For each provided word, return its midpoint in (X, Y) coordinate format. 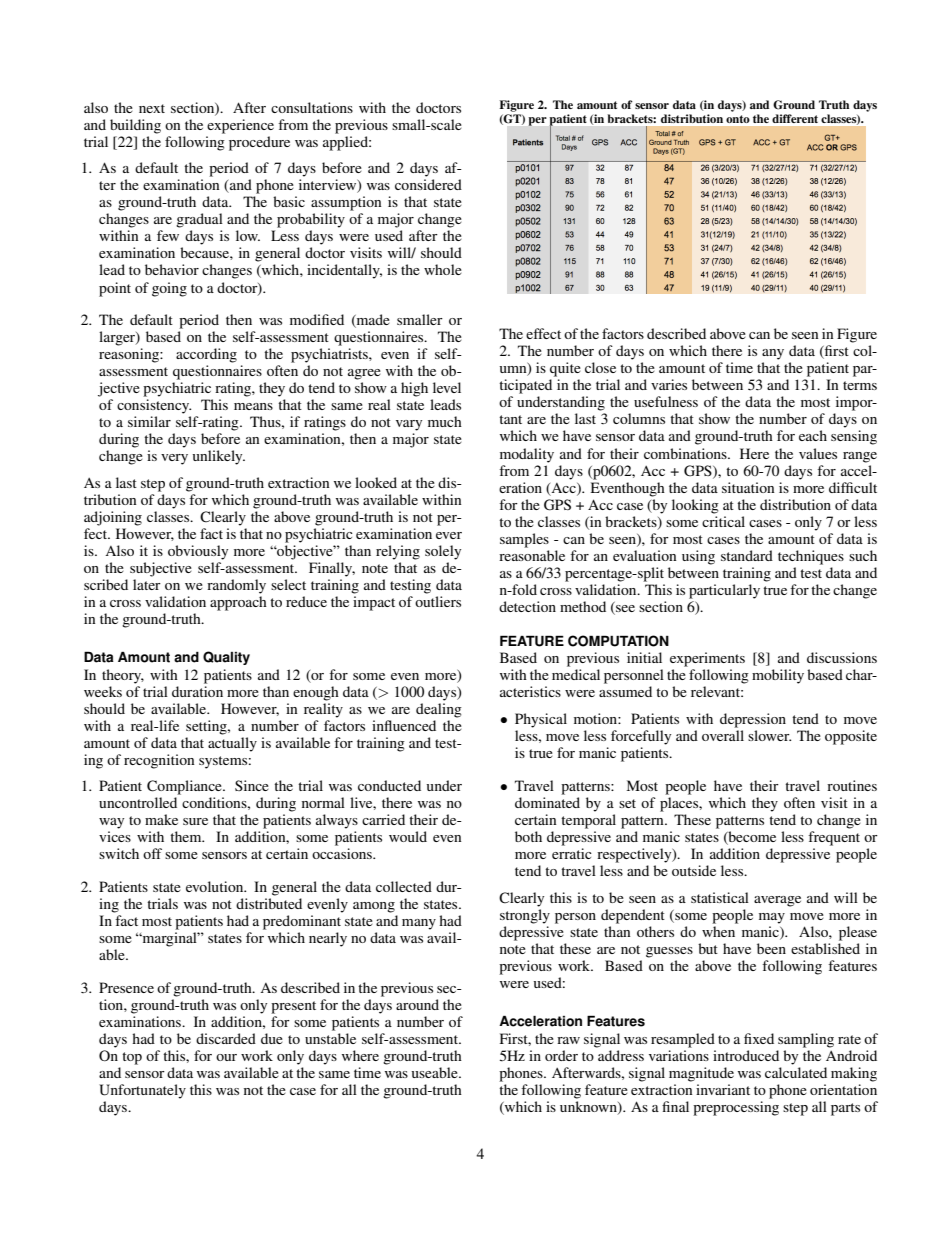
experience (240, 126)
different (795, 118)
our (226, 1057)
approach (238, 603)
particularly (724, 591)
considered (428, 184)
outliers (438, 601)
